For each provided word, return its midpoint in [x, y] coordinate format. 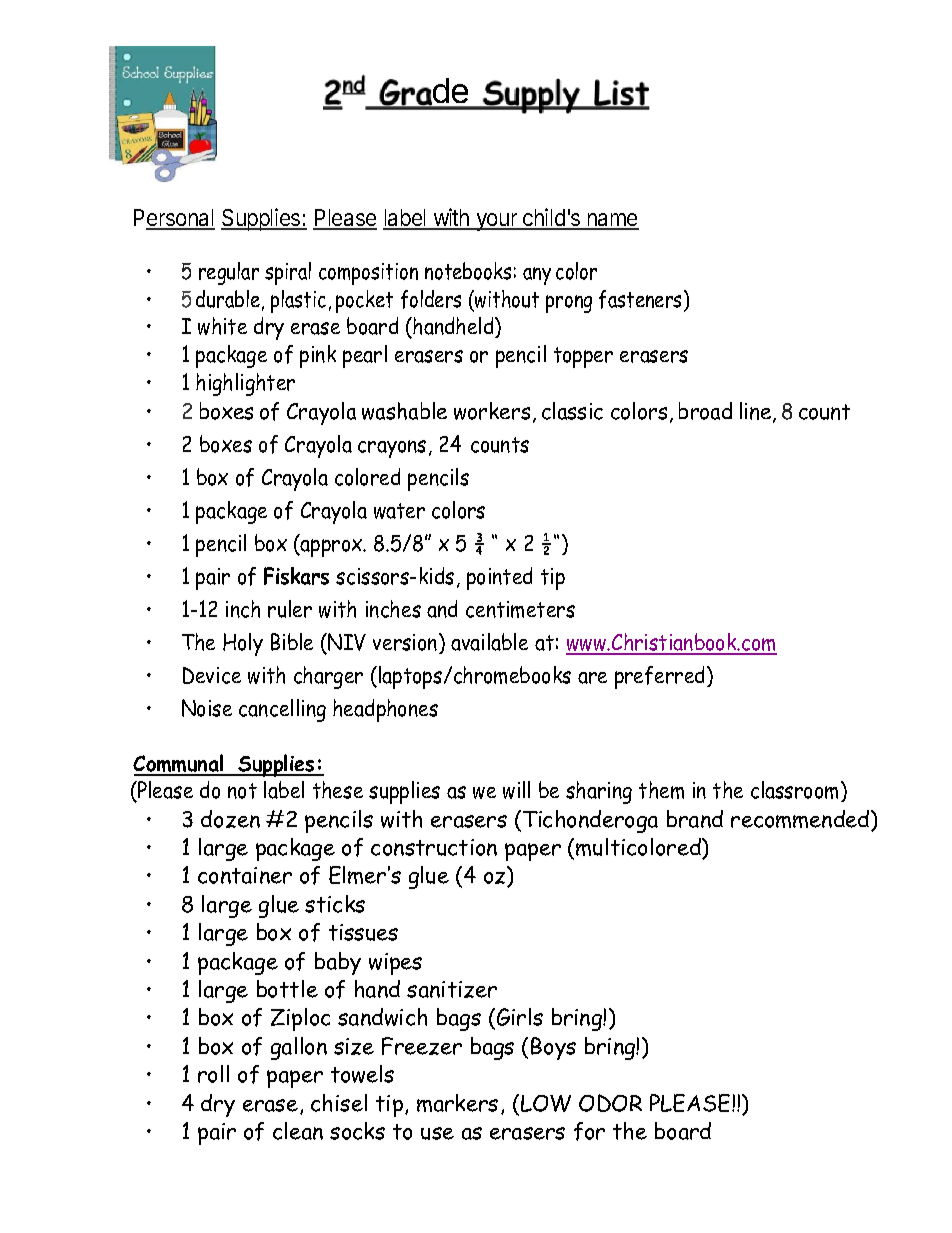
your [496, 222]
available [489, 642]
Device [212, 675]
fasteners [640, 299]
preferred [661, 677]
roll [213, 1074]
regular [229, 273]
